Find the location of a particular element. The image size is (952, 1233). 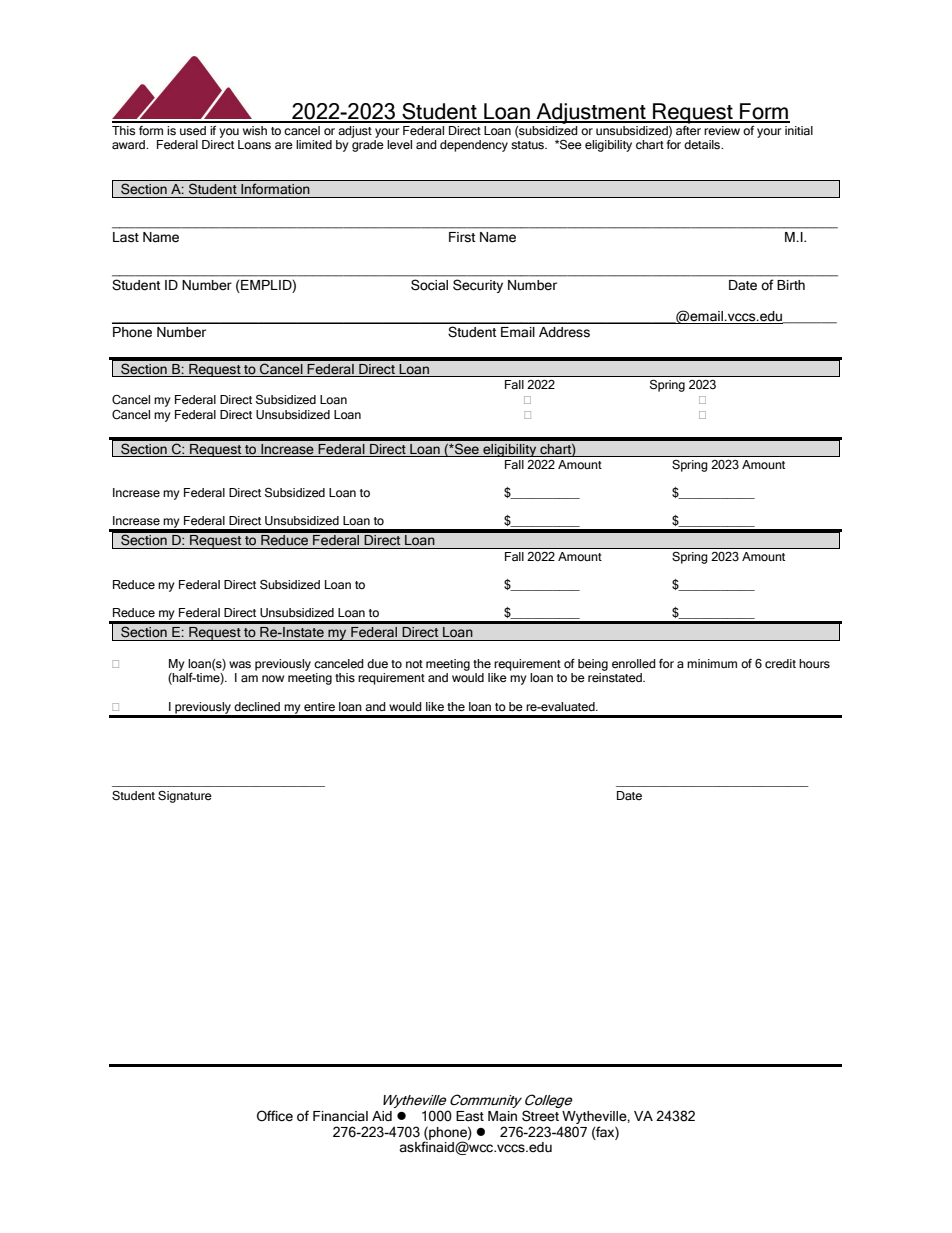

Last is located at coordinates (126, 237).
